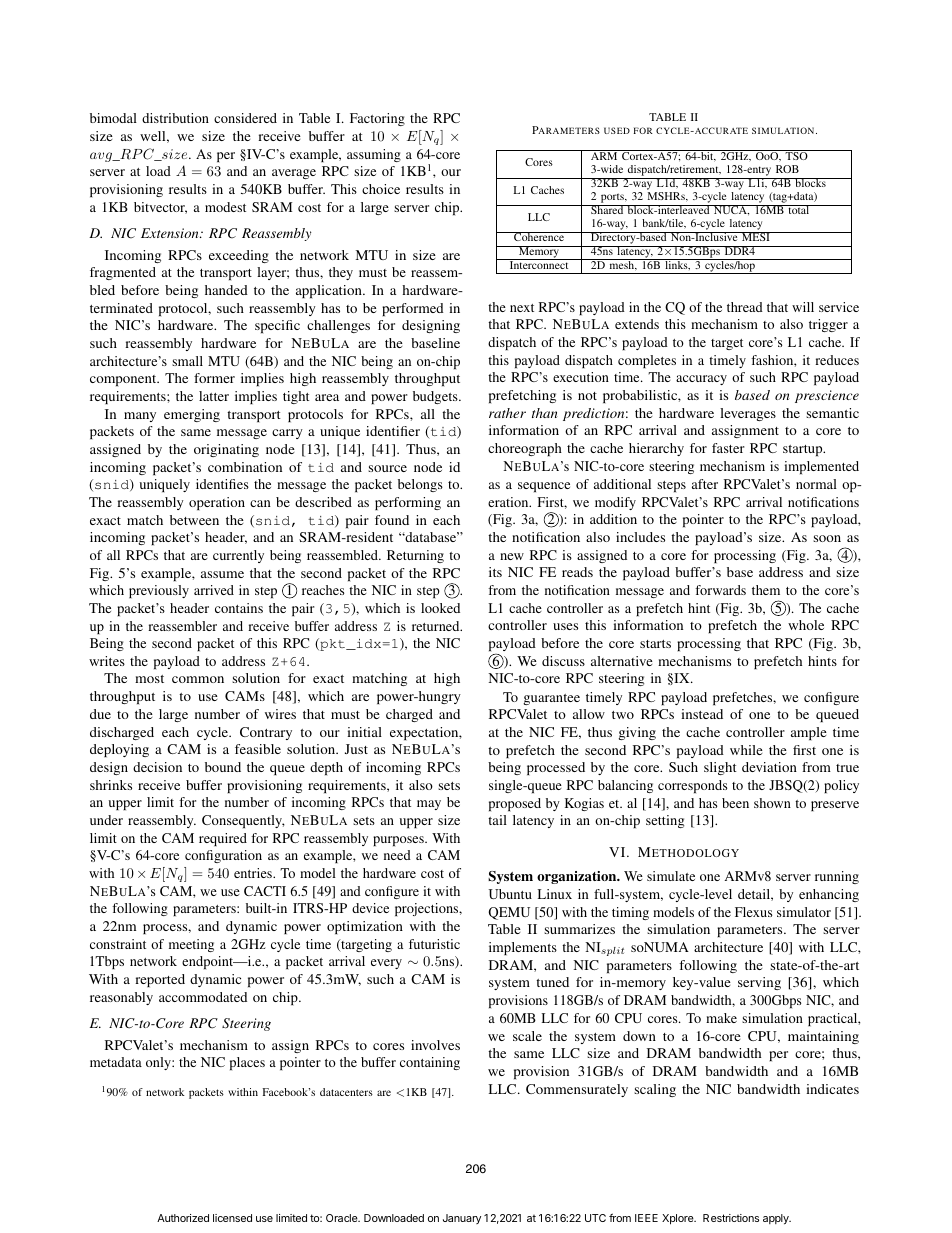  Describe the element at coordinates (796, 155) in the image. I see `TSO` at that location.
